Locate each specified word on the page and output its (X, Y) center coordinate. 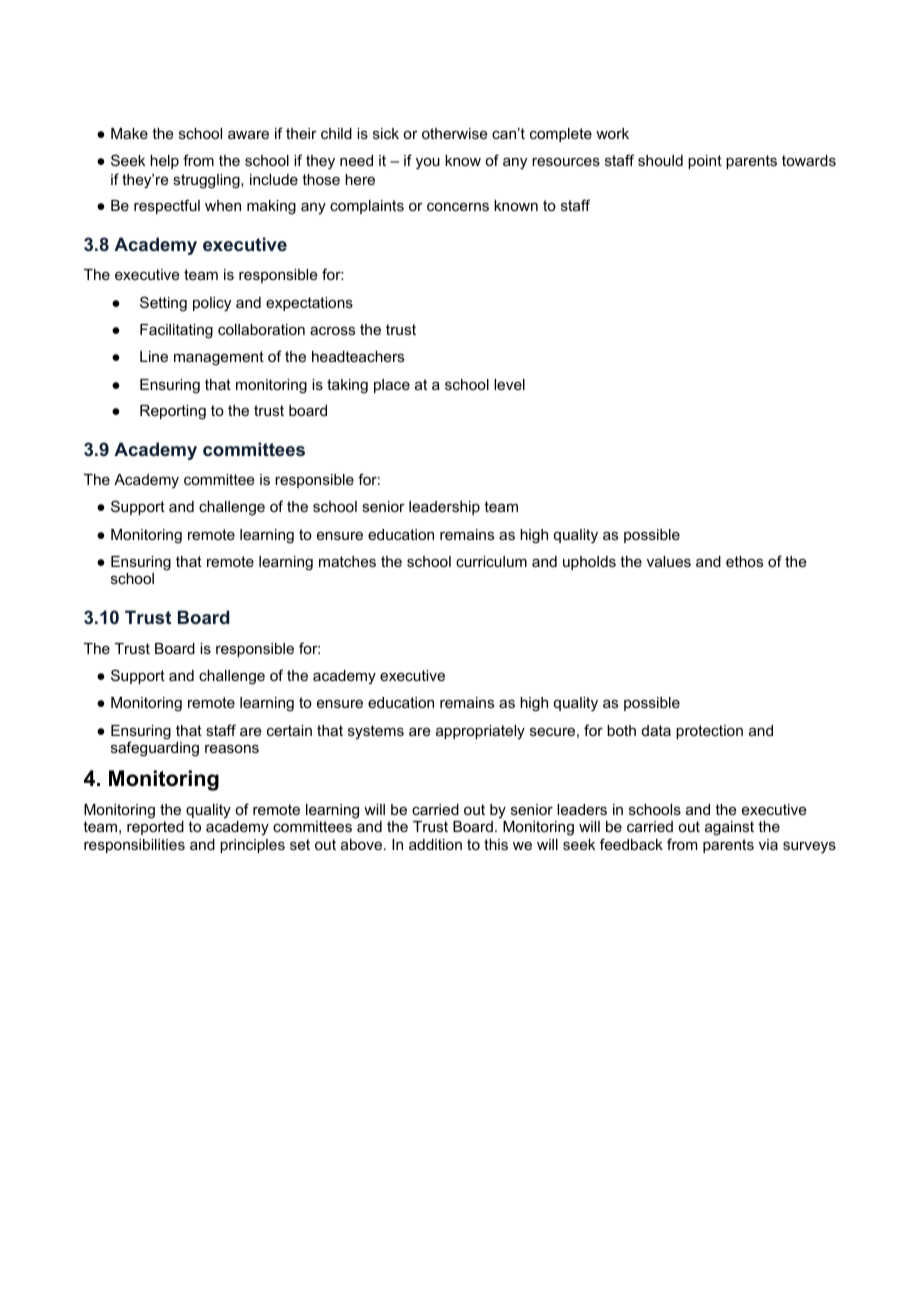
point (705, 162)
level (509, 384)
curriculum (491, 561)
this (496, 844)
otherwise (455, 133)
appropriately (480, 732)
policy (212, 304)
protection (709, 732)
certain (289, 730)
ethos (744, 561)
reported (155, 828)
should (660, 160)
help (164, 162)
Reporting (173, 412)
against (729, 828)
